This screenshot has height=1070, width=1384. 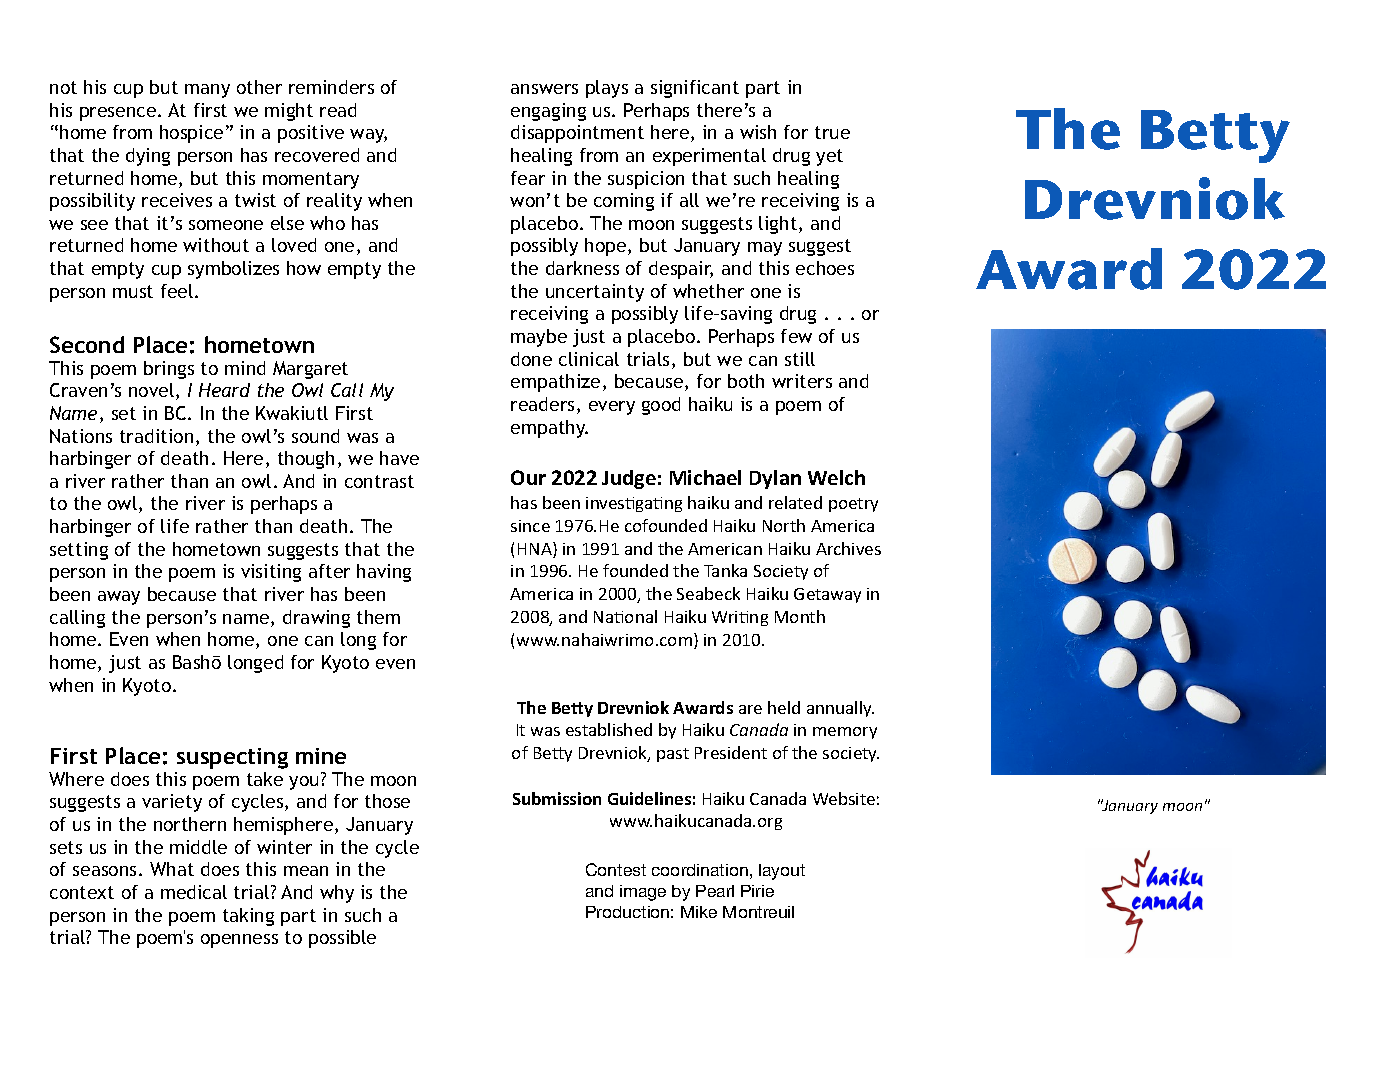 What do you see at coordinates (191, 134) in the screenshot?
I see `hospice` at bounding box center [191, 134].
